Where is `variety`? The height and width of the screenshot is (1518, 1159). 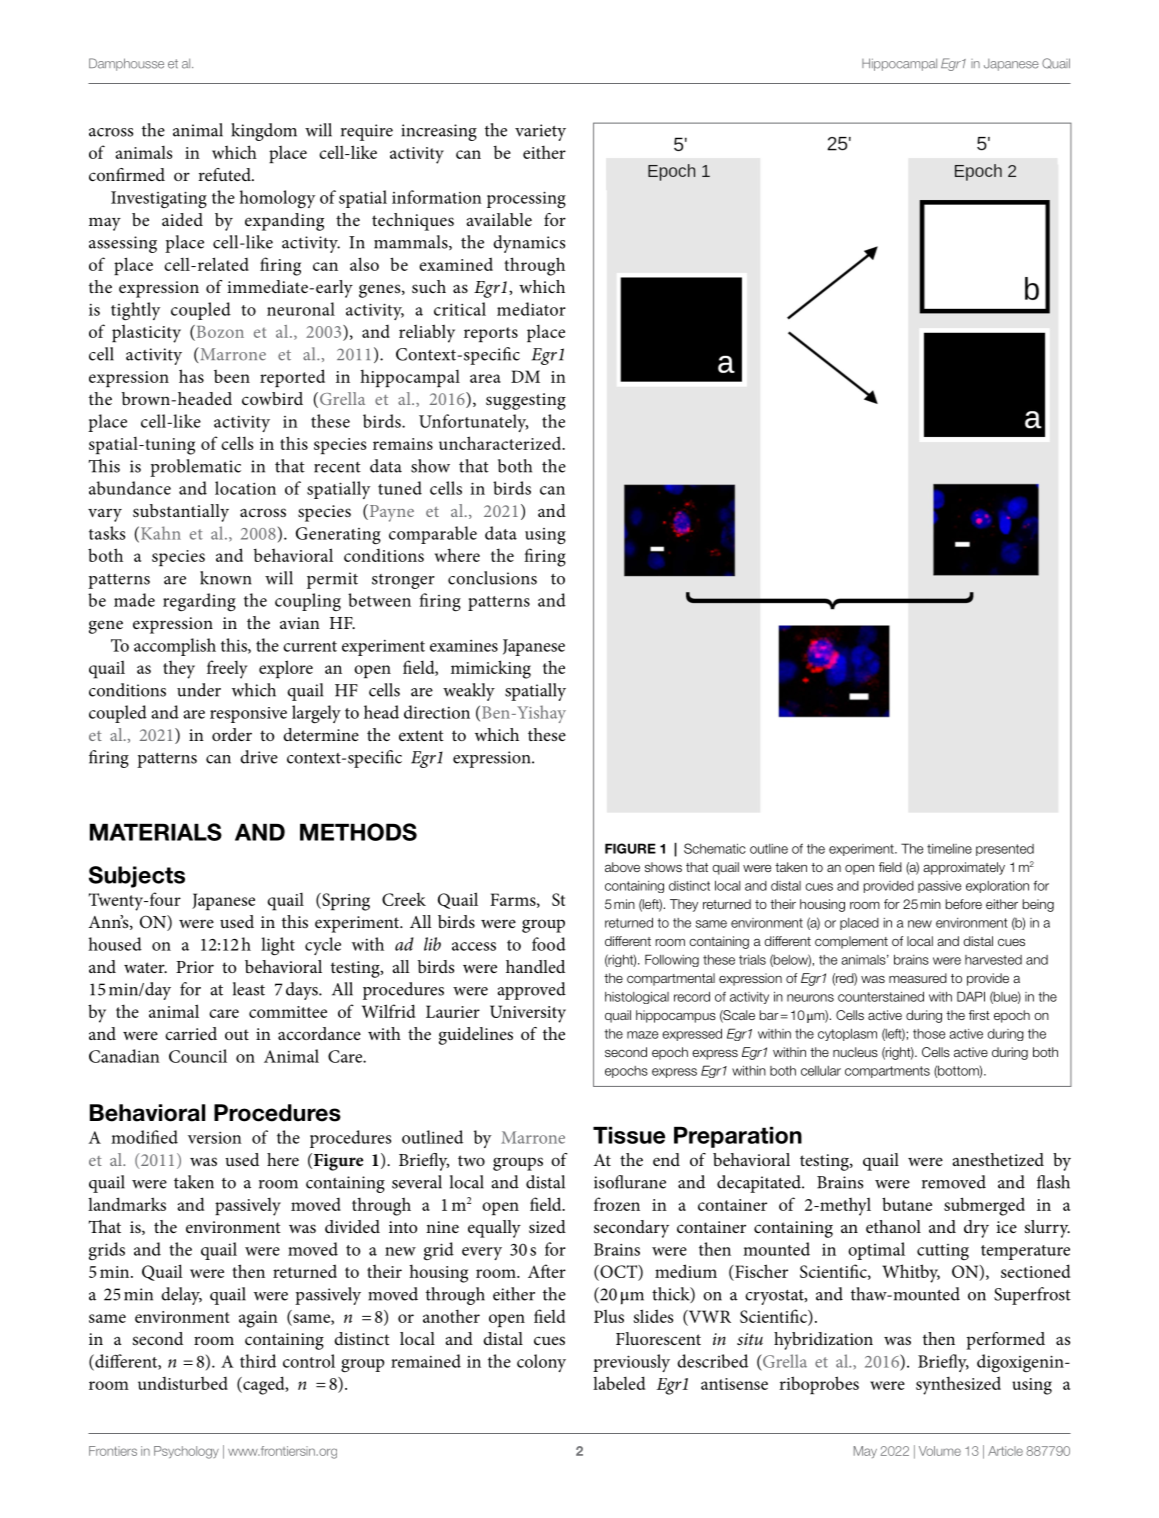 variety is located at coordinates (540, 132).
